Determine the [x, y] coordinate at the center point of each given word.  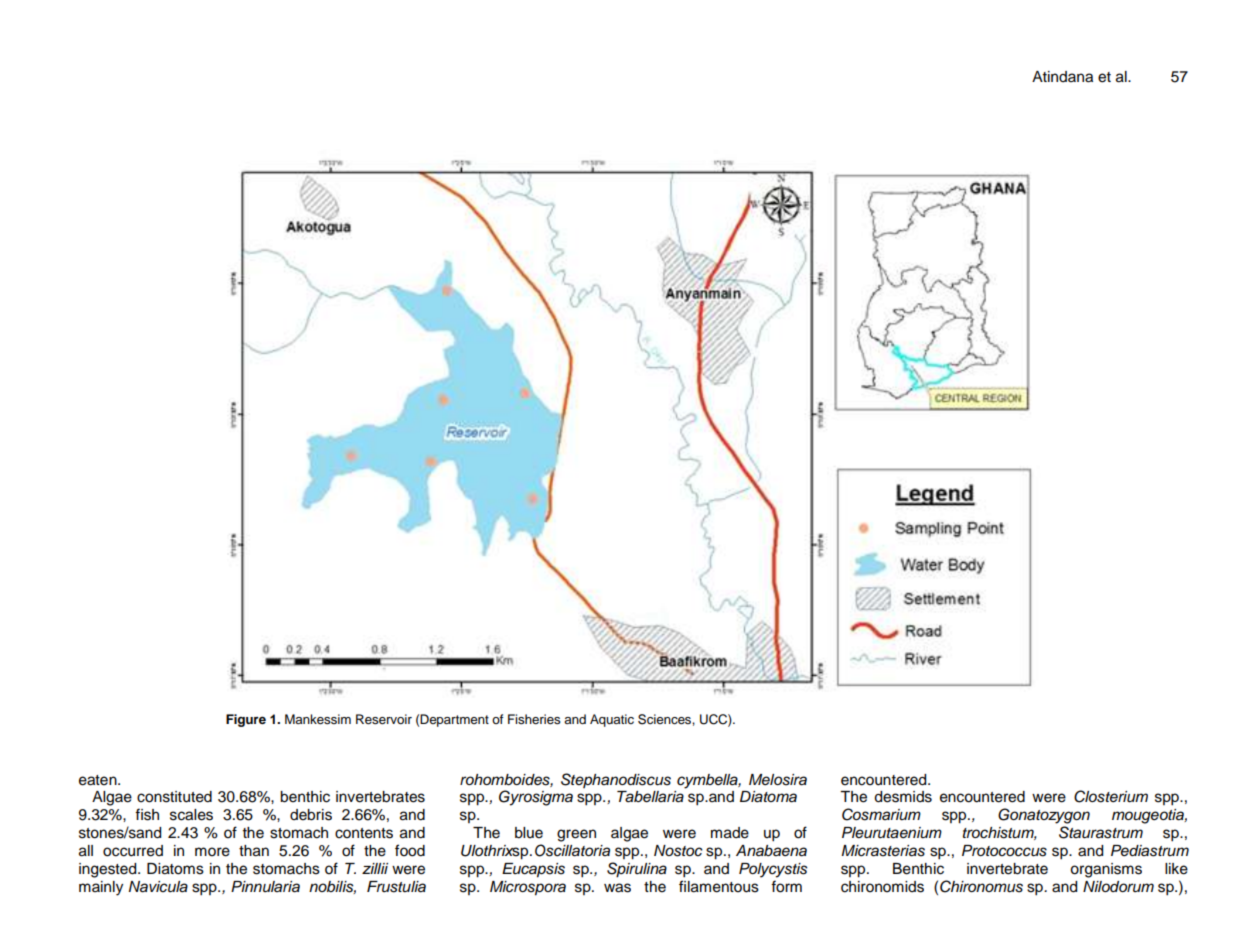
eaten [99, 780]
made [730, 833]
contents [364, 833]
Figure [246, 720]
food [410, 850]
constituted [174, 797]
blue [529, 833]
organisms [1106, 870]
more [212, 852]
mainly [101, 888]
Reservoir [384, 719]
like [1176, 869]
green [576, 835]
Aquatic [612, 720]
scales [191, 815]
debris [311, 815]
